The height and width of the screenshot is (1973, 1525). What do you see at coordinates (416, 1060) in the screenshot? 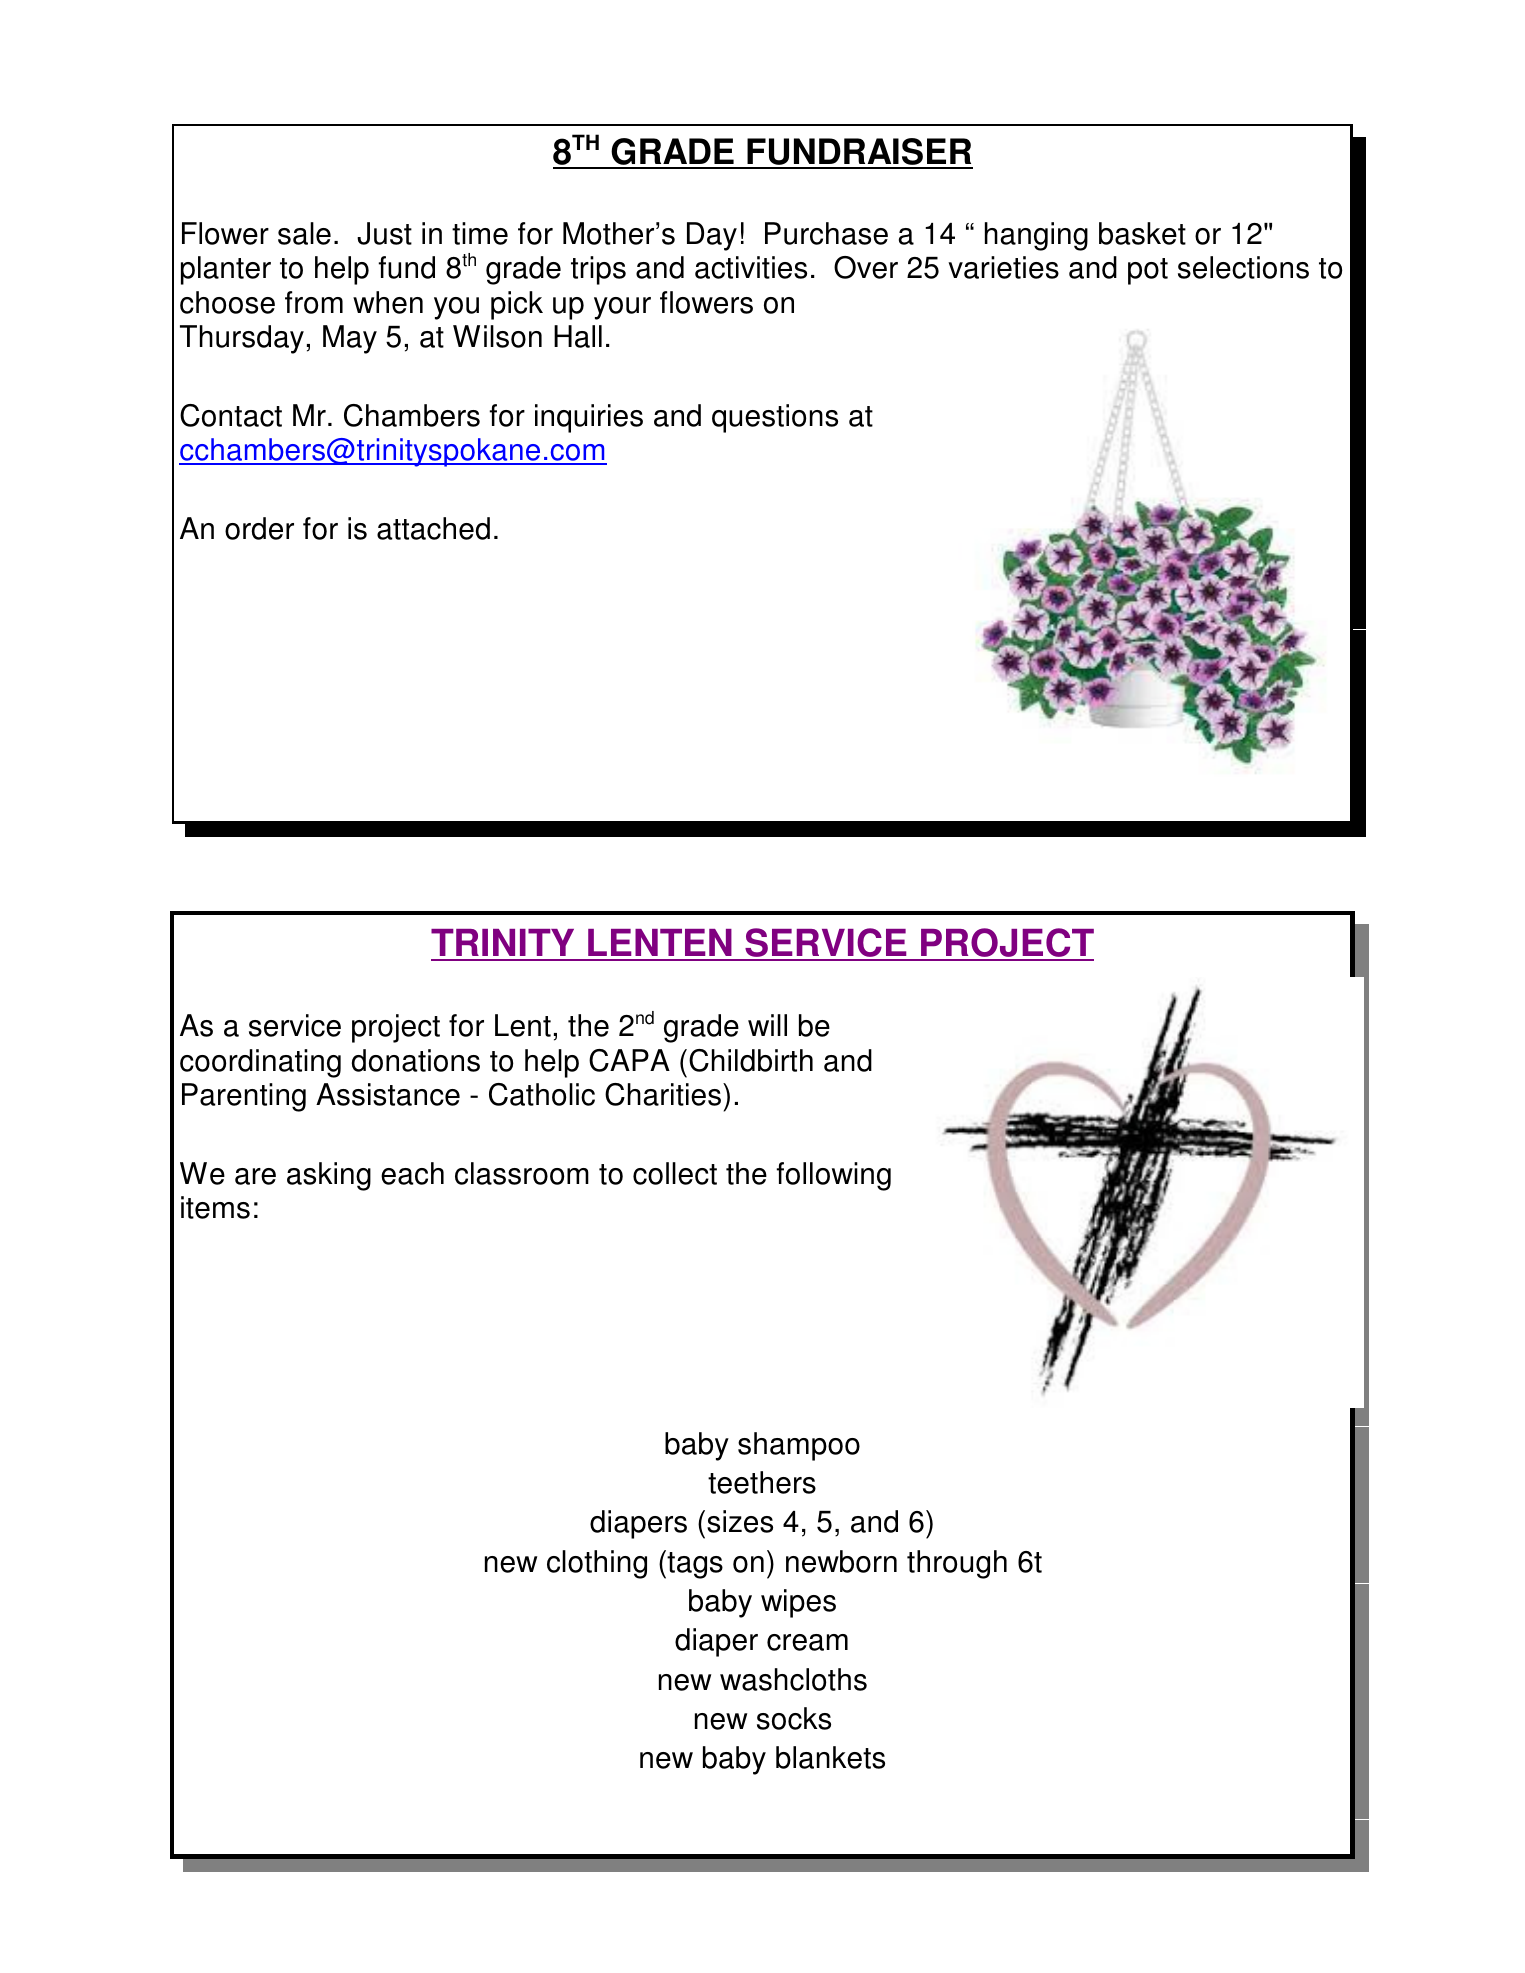
I see `donations` at bounding box center [416, 1060].
